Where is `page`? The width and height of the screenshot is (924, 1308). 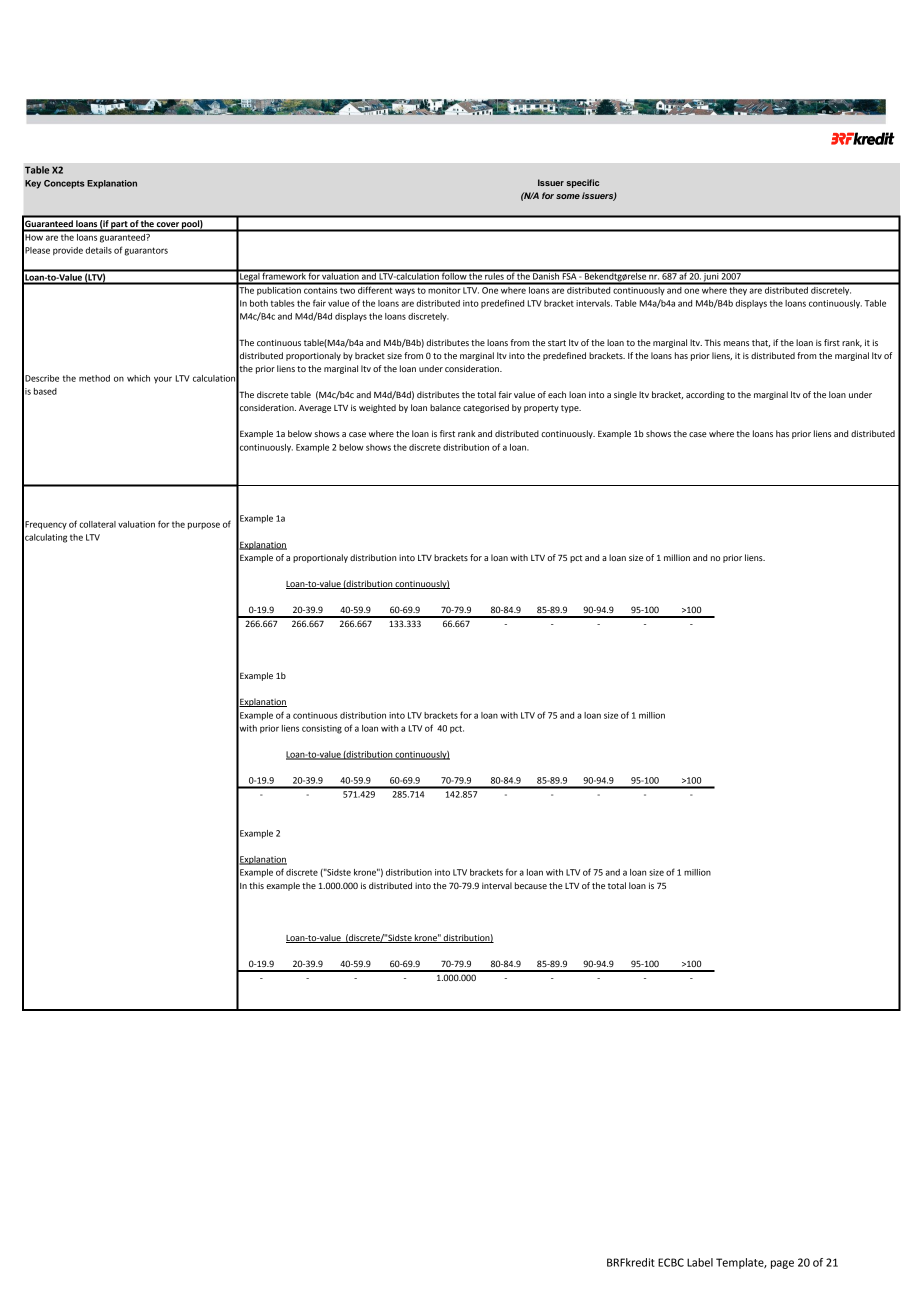
page is located at coordinates (782, 1264).
